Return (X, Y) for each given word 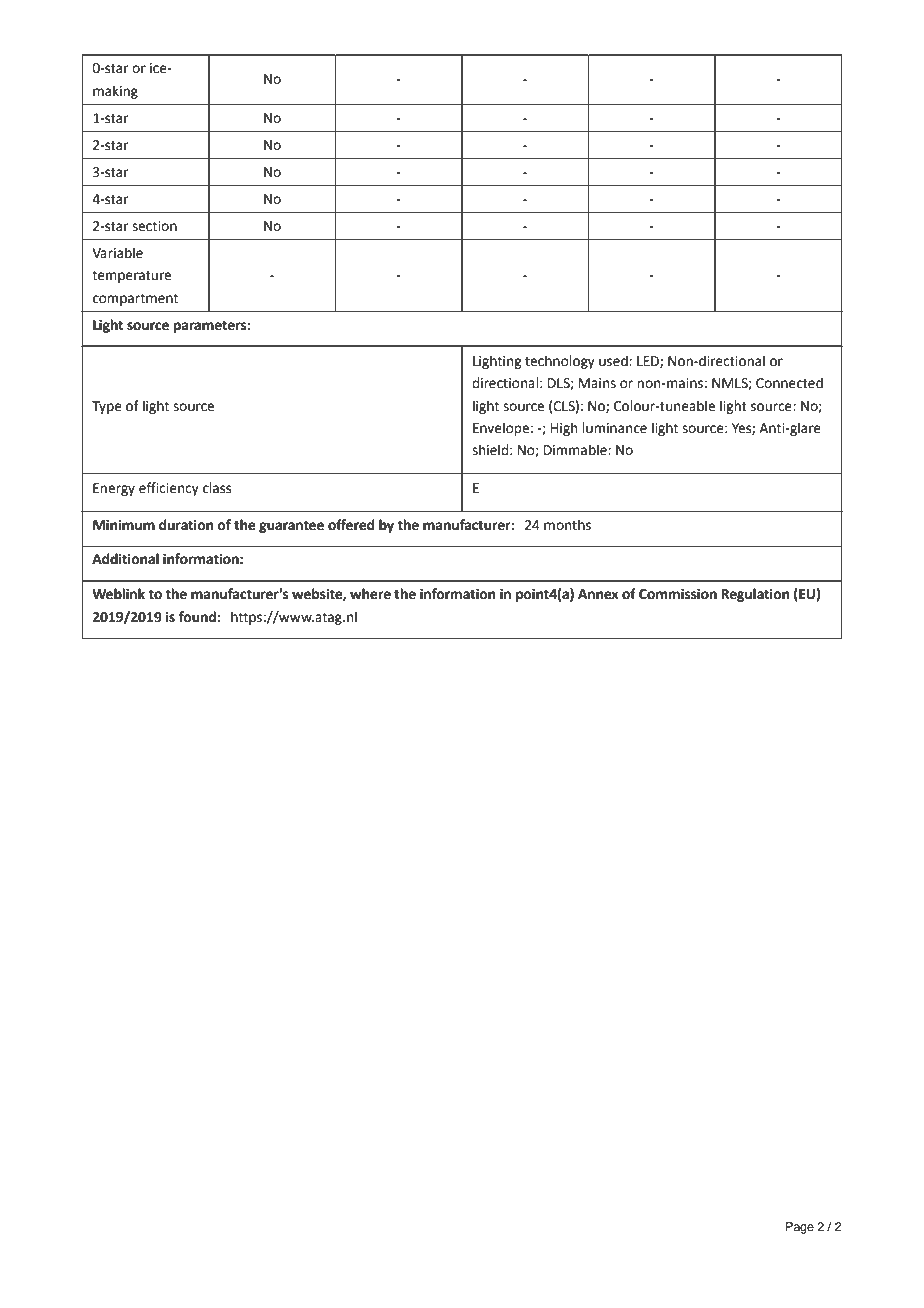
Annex (598, 594)
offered (351, 525)
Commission (678, 594)
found (198, 617)
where (370, 594)
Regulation (755, 595)
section (154, 226)
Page (800, 1228)
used (614, 361)
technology (560, 362)
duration (186, 525)
